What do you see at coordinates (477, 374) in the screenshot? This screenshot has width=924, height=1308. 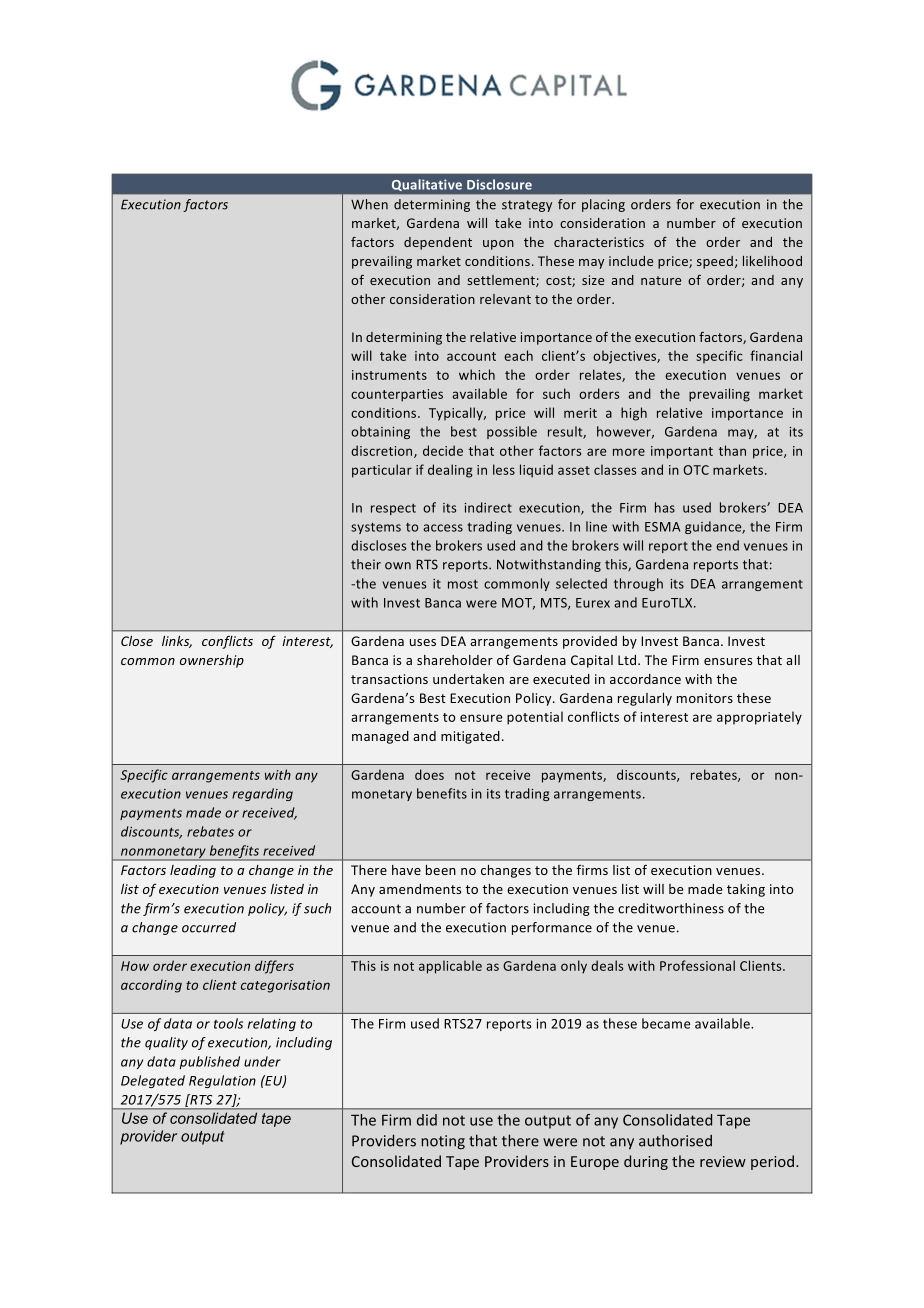 I see `which` at bounding box center [477, 374].
